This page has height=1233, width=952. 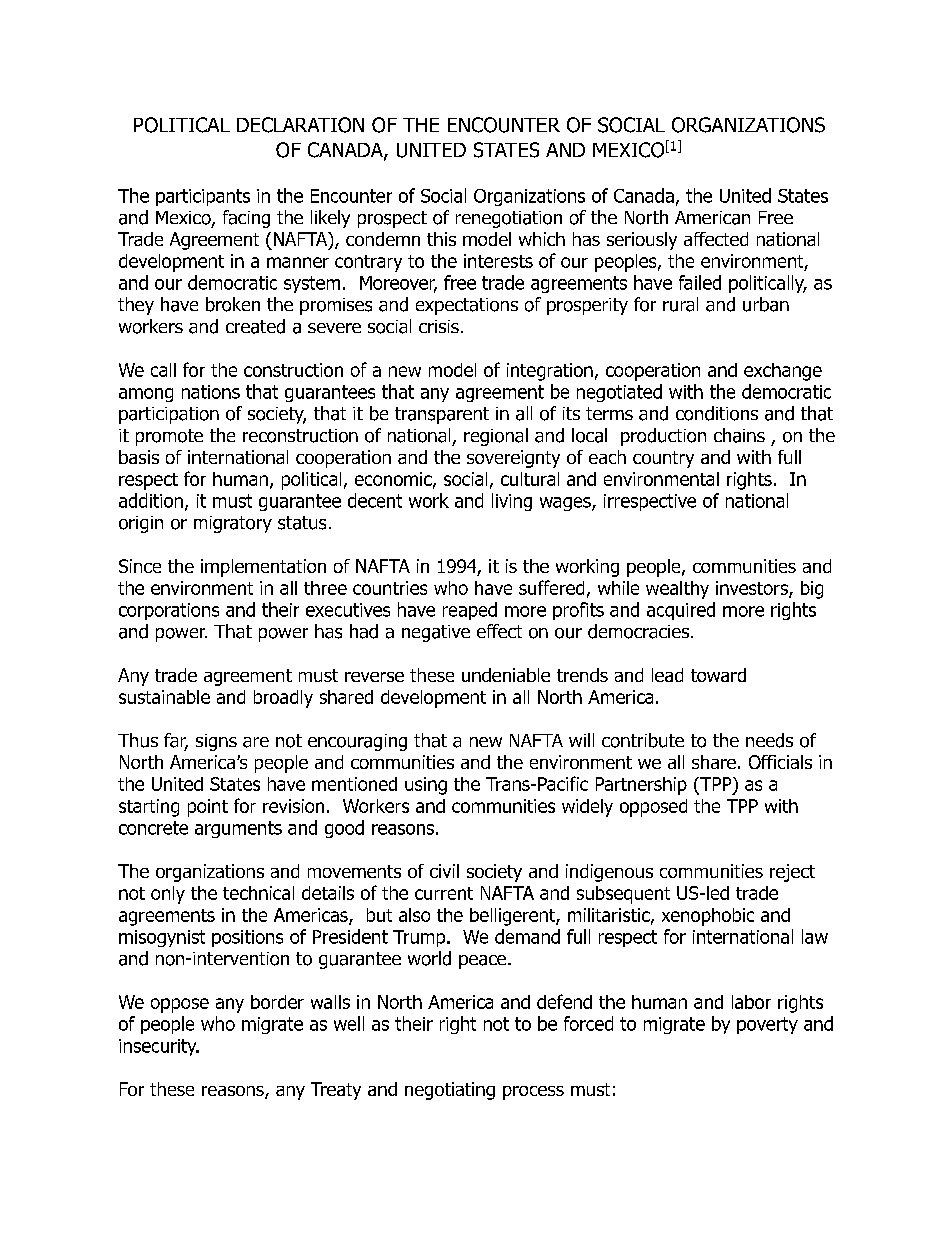 I want to click on negotiating, so click(x=450, y=1091).
